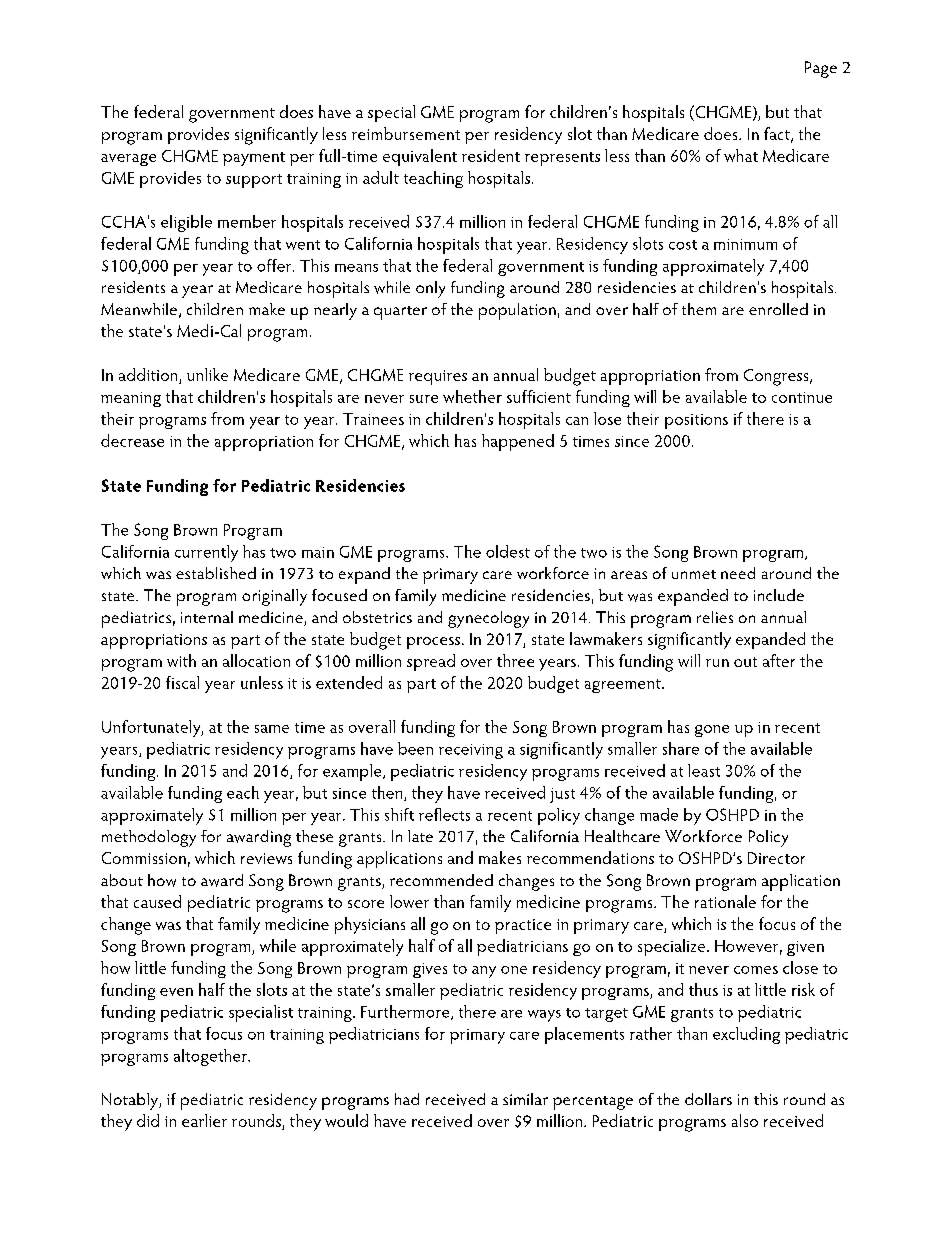  Describe the element at coordinates (406, 133) in the screenshot. I see `reimbursement` at that location.
